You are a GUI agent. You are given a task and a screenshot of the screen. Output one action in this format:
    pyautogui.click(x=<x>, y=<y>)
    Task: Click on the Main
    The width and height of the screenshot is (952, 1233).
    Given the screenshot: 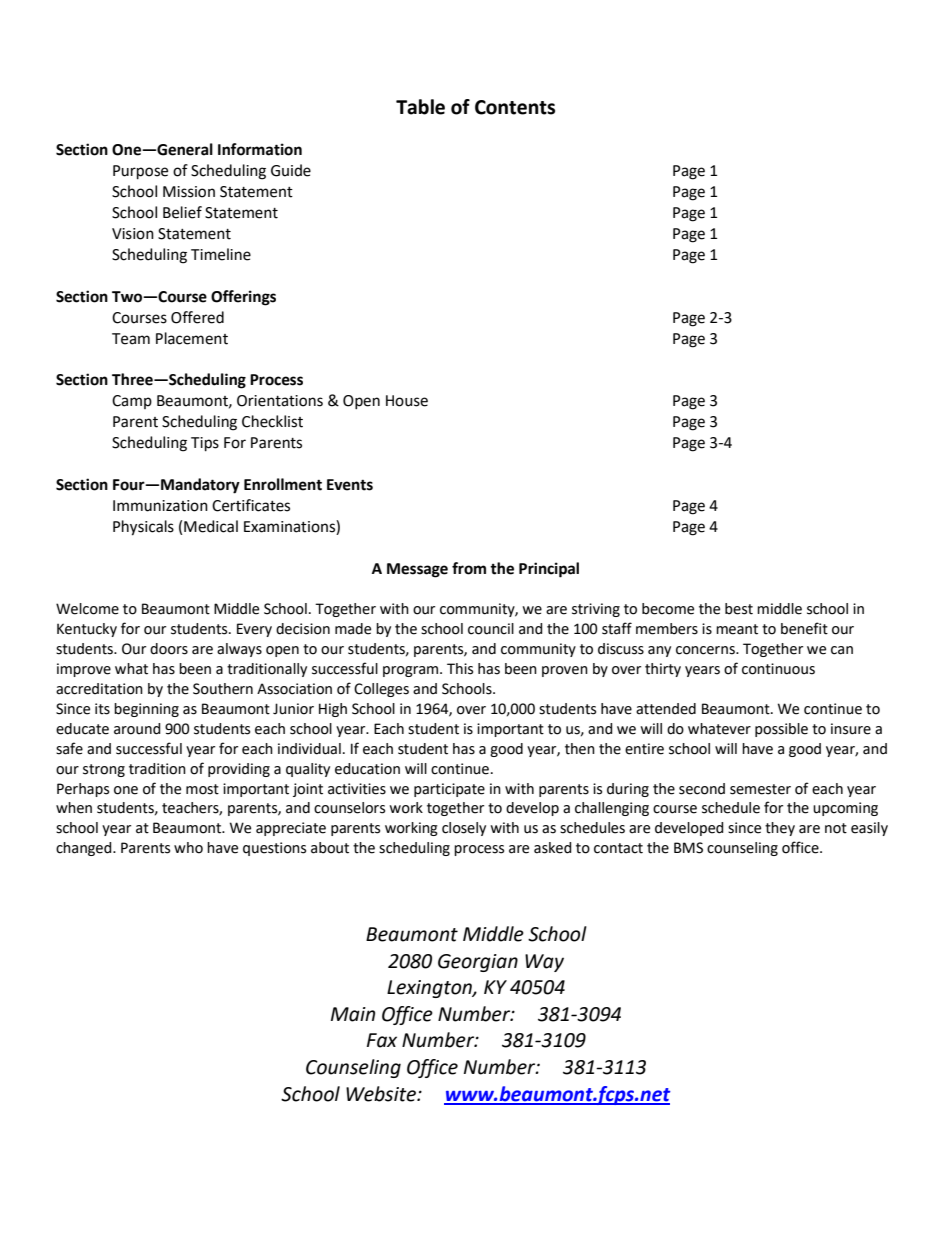 What is the action you would take?
    pyautogui.click(x=353, y=1014)
